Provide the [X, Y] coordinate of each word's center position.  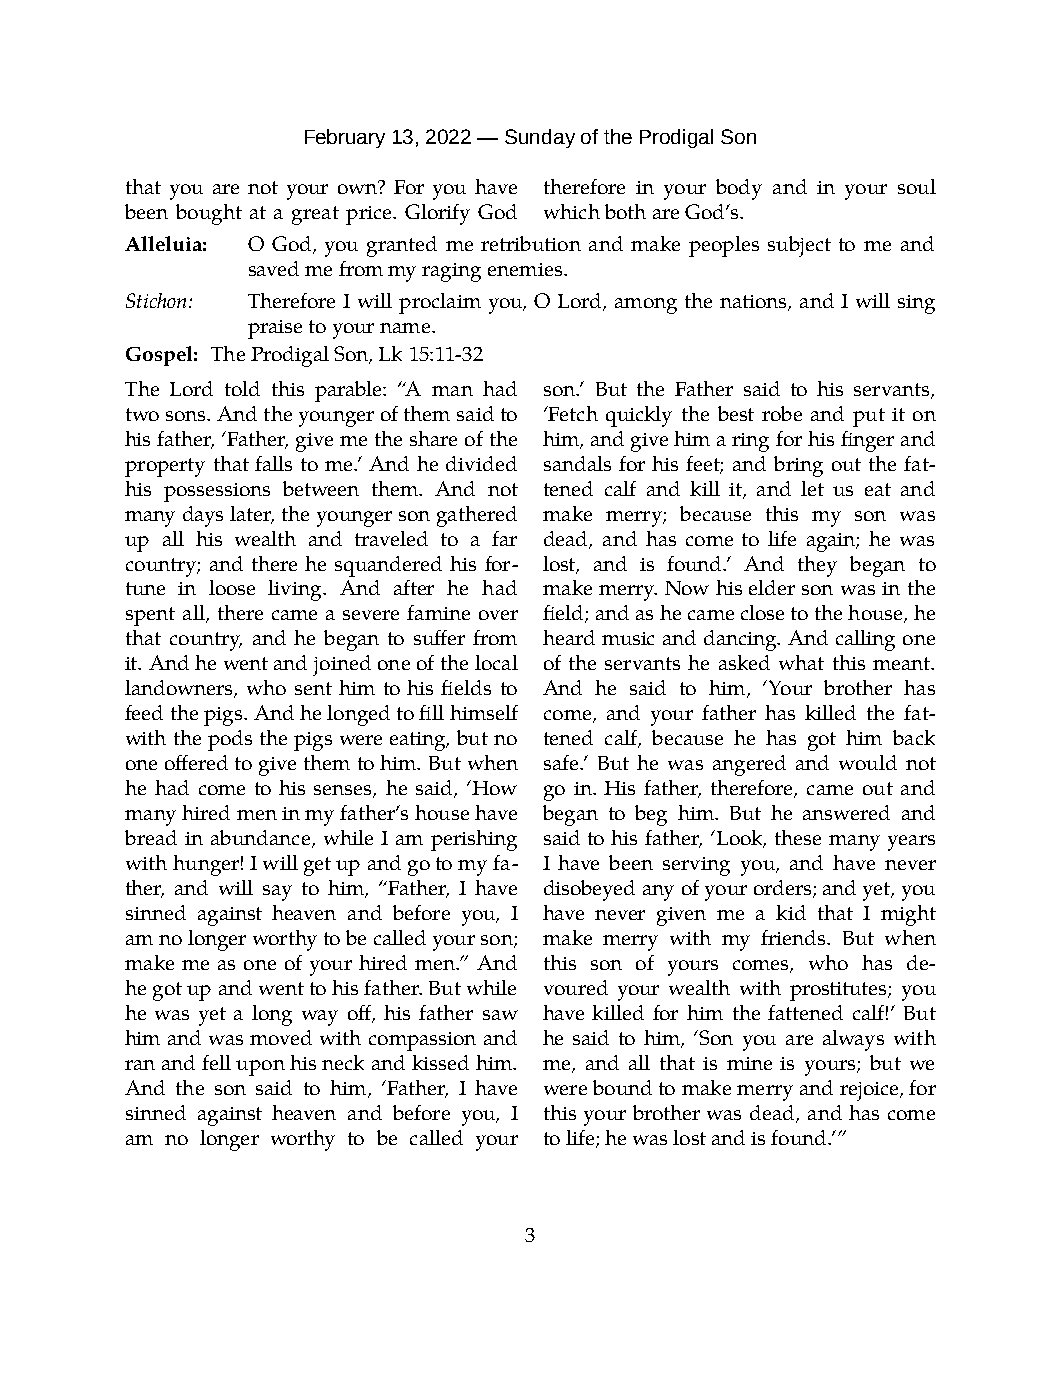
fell [216, 1062]
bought [209, 214]
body [739, 189]
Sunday [540, 138]
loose [232, 587]
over [498, 615]
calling [865, 640]
